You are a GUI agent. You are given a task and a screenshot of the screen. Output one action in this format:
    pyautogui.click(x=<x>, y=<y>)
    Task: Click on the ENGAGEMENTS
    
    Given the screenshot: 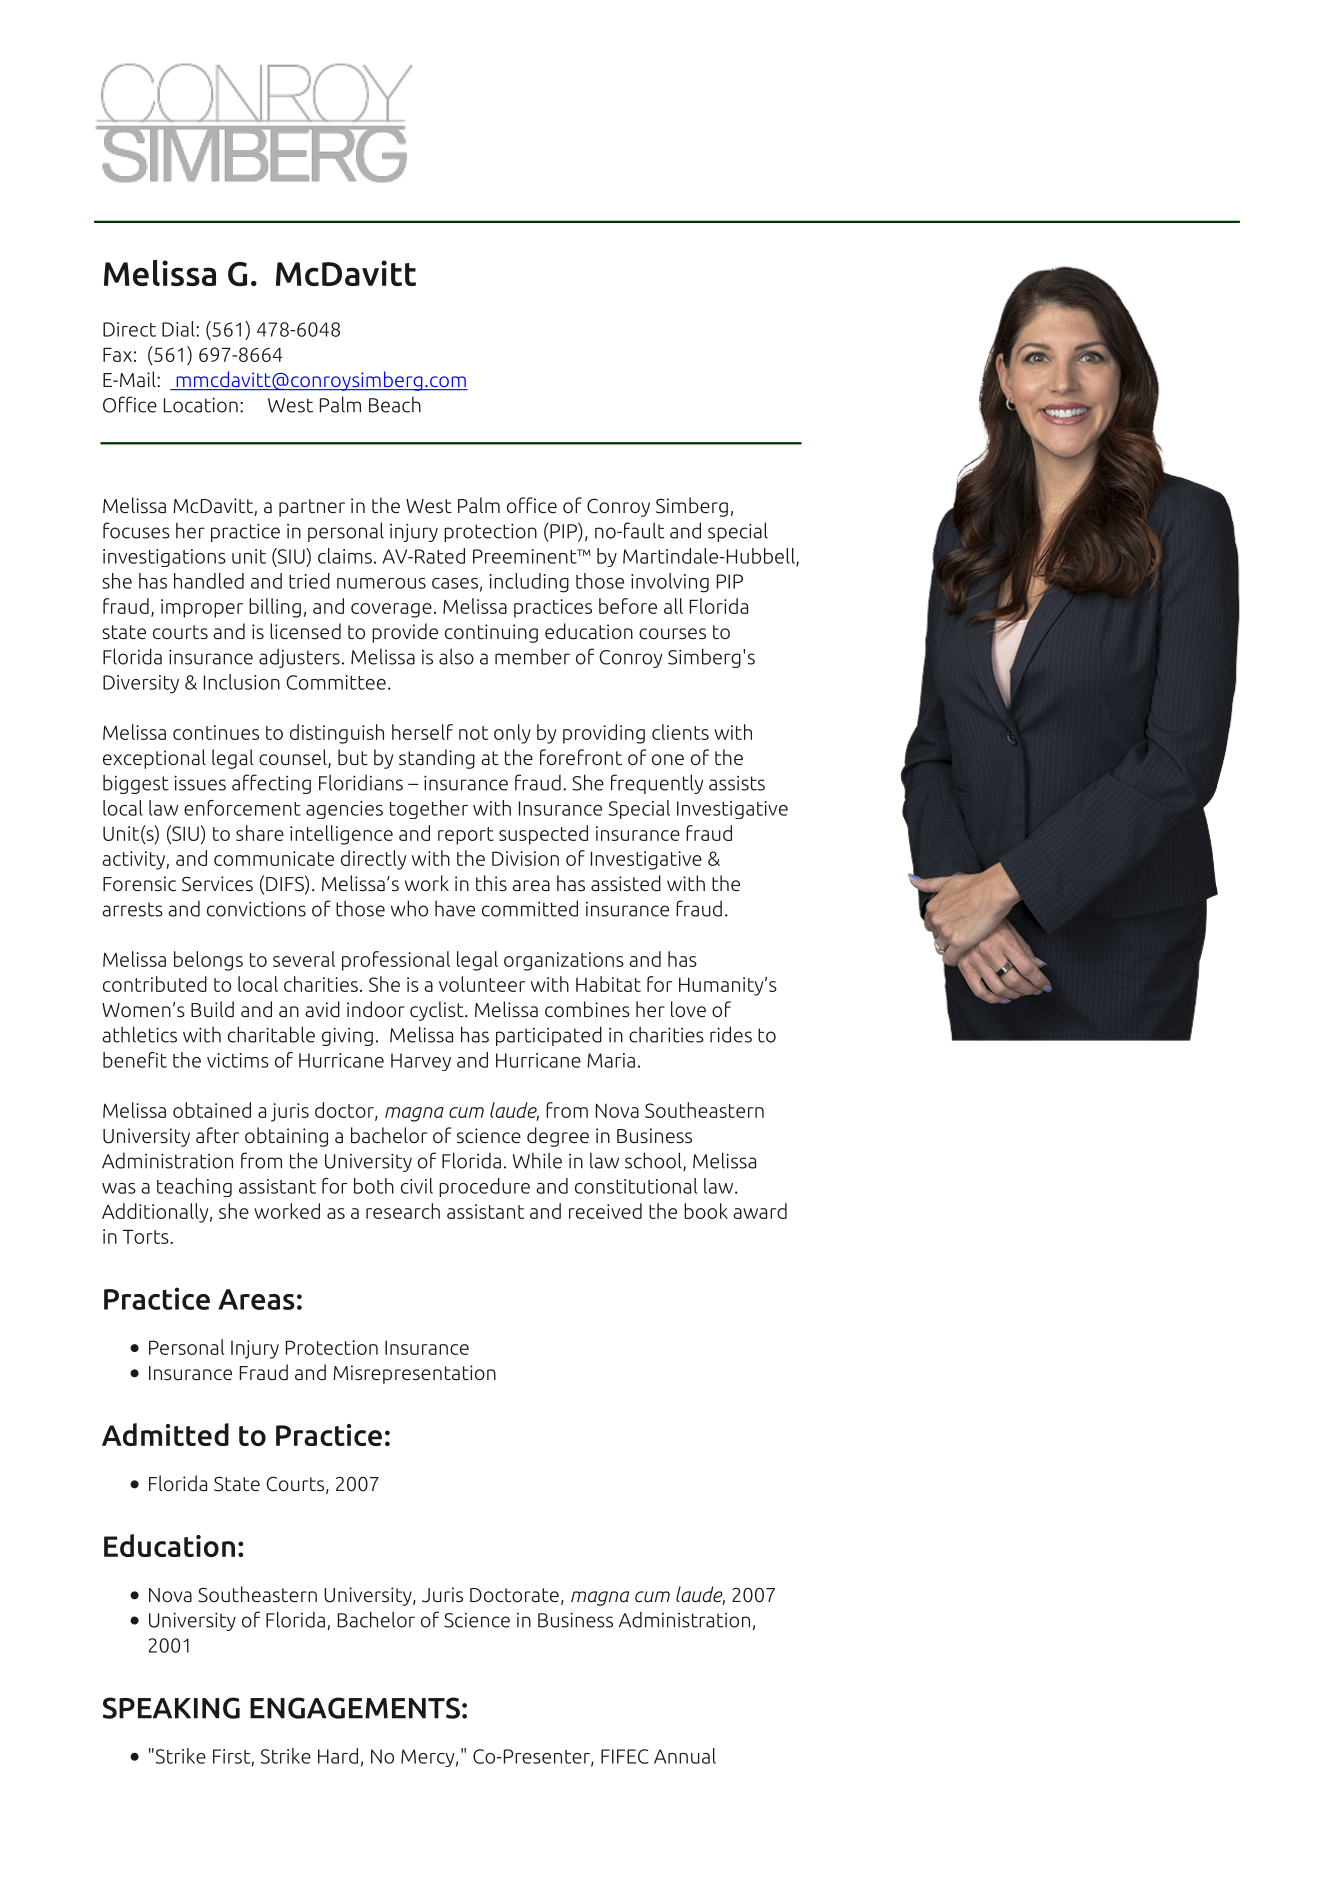 What is the action you would take?
    pyautogui.click(x=355, y=1708)
